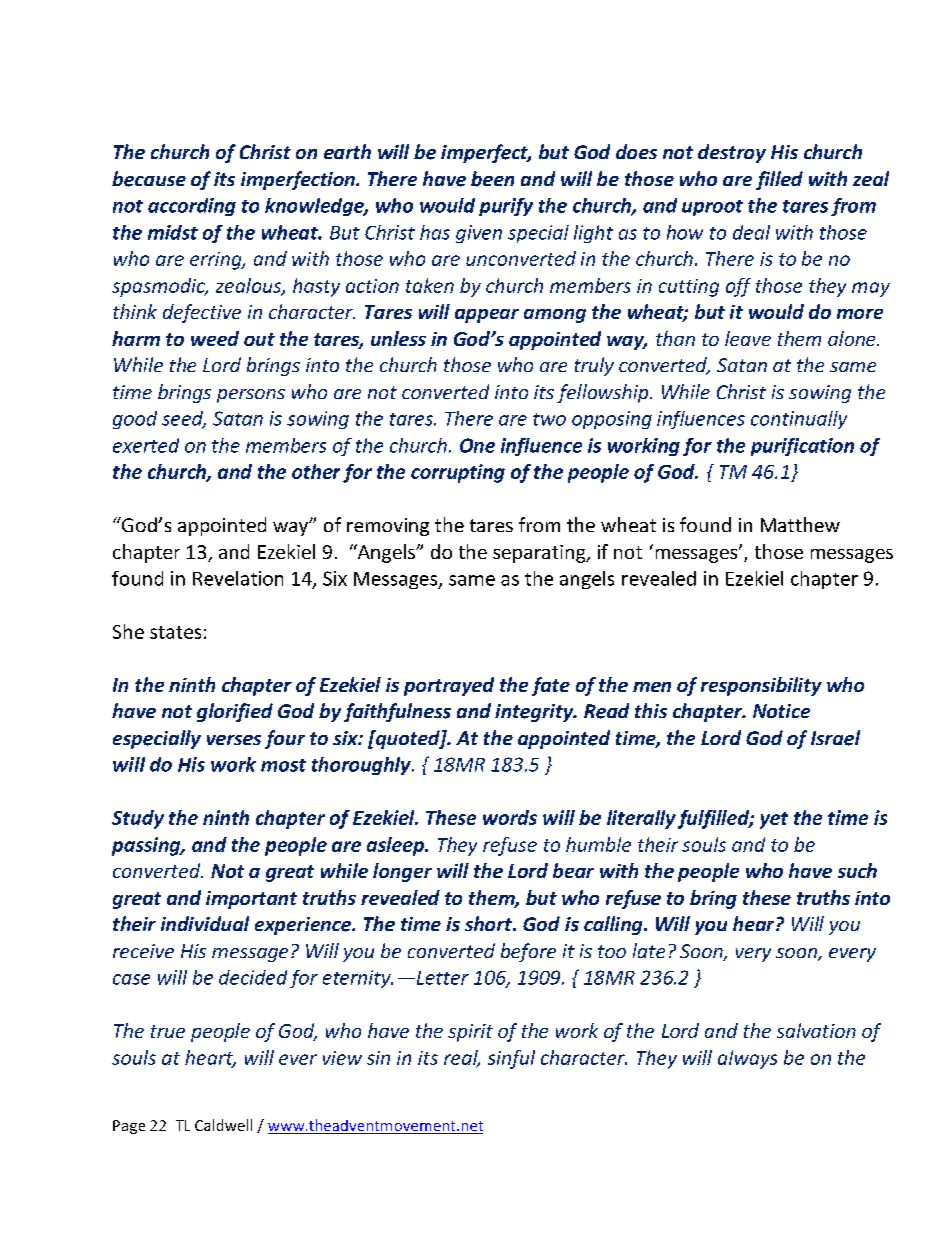 This screenshot has width=952, height=1233. I want to click on corrupting, so click(458, 473).
